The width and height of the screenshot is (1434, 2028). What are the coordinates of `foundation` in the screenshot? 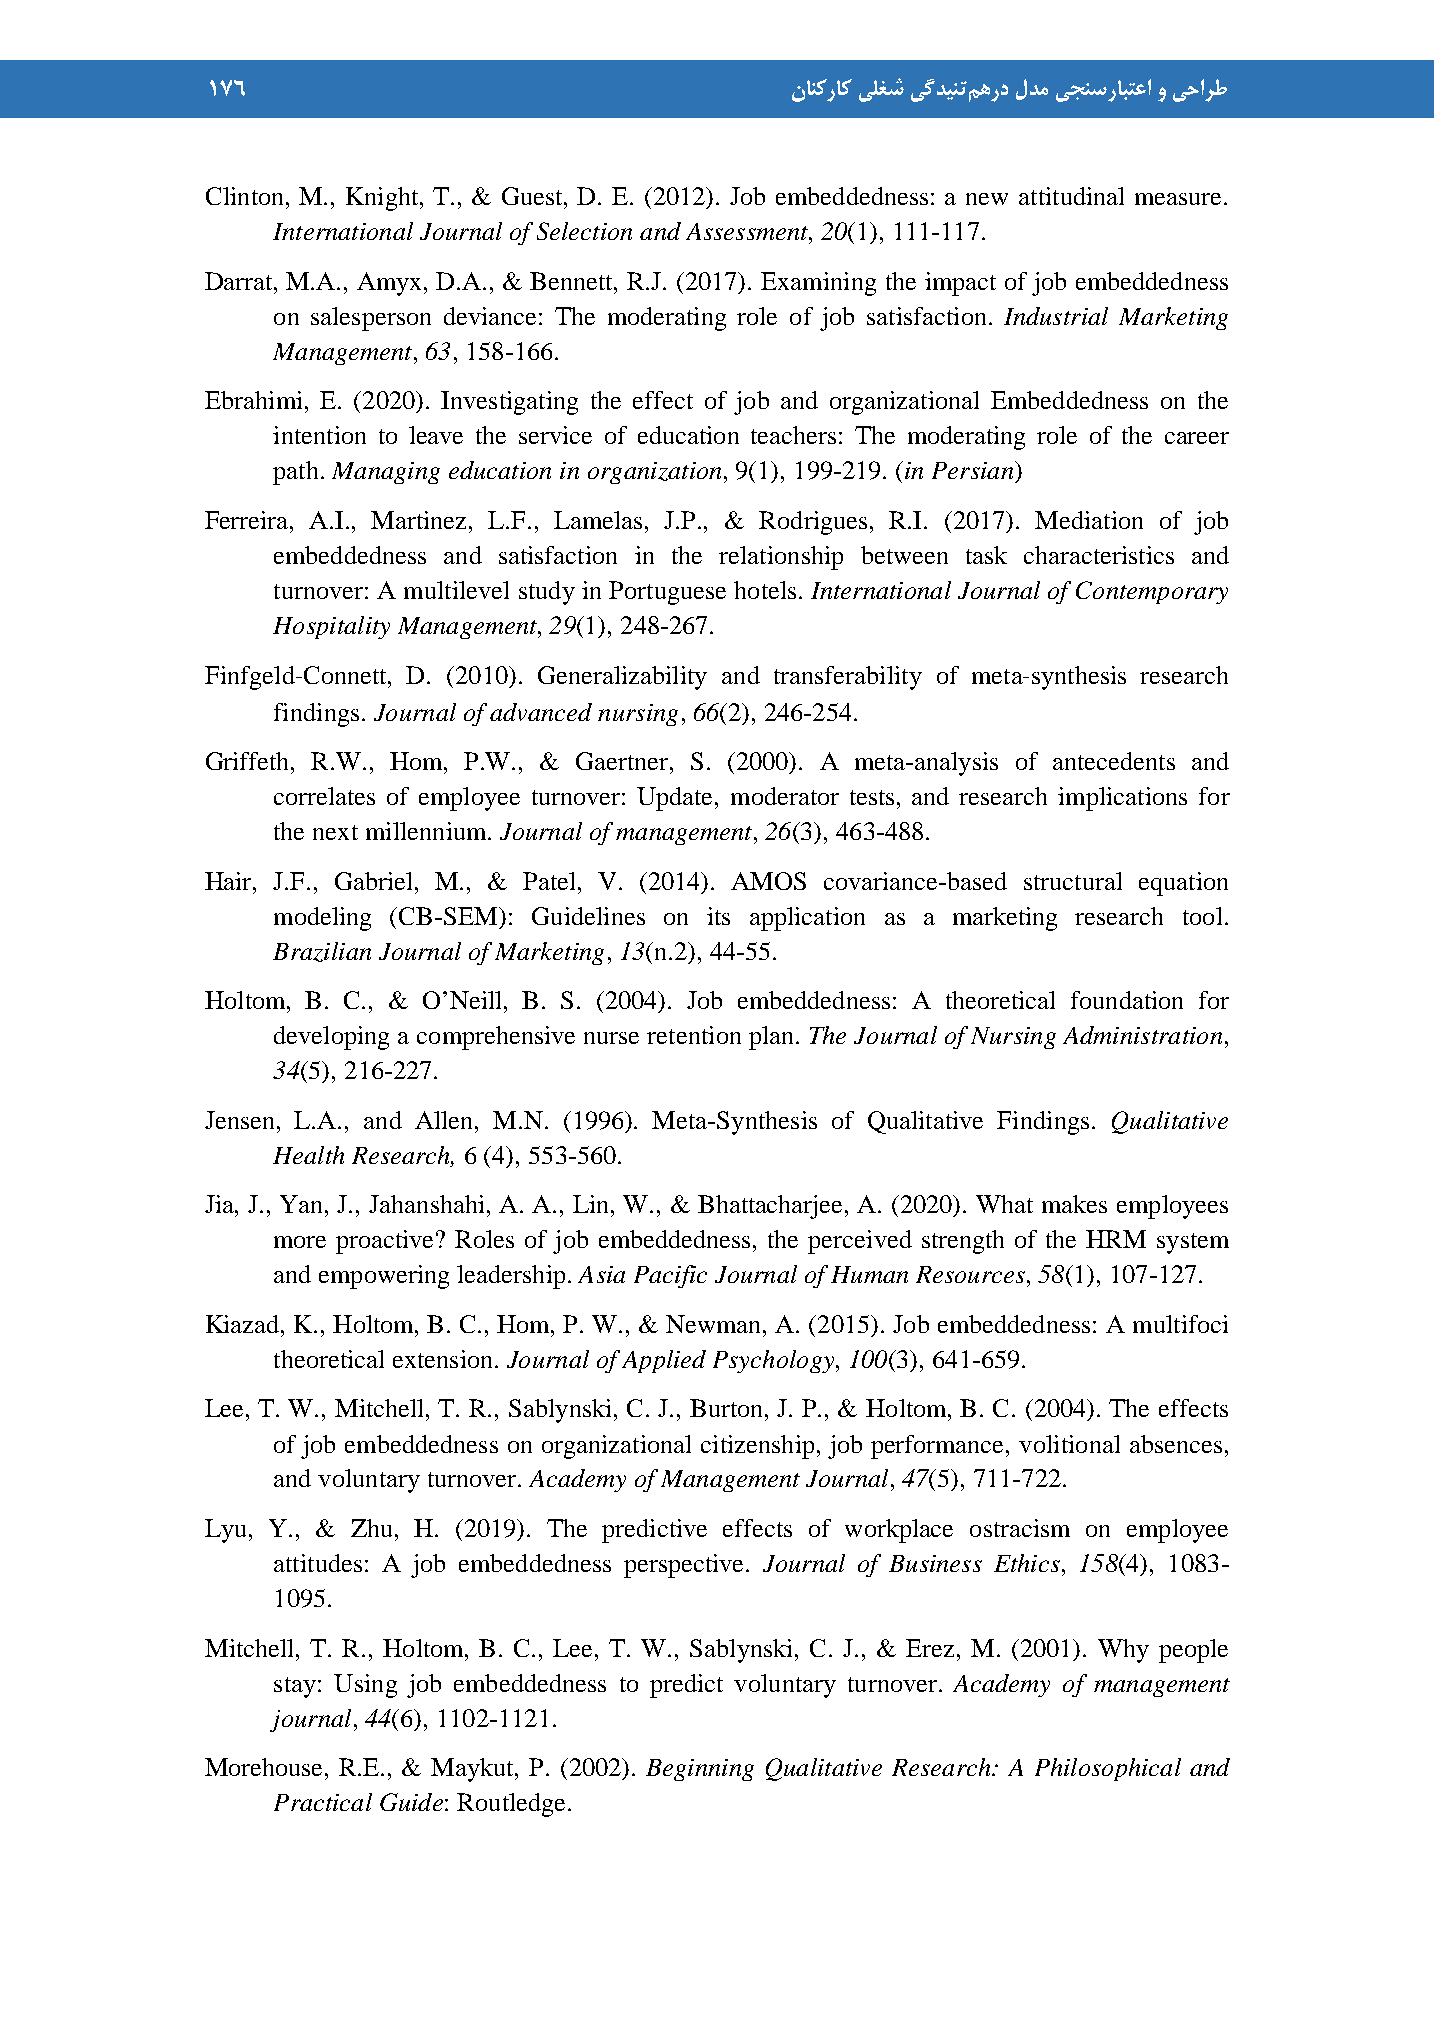 It's located at (1127, 1000).
